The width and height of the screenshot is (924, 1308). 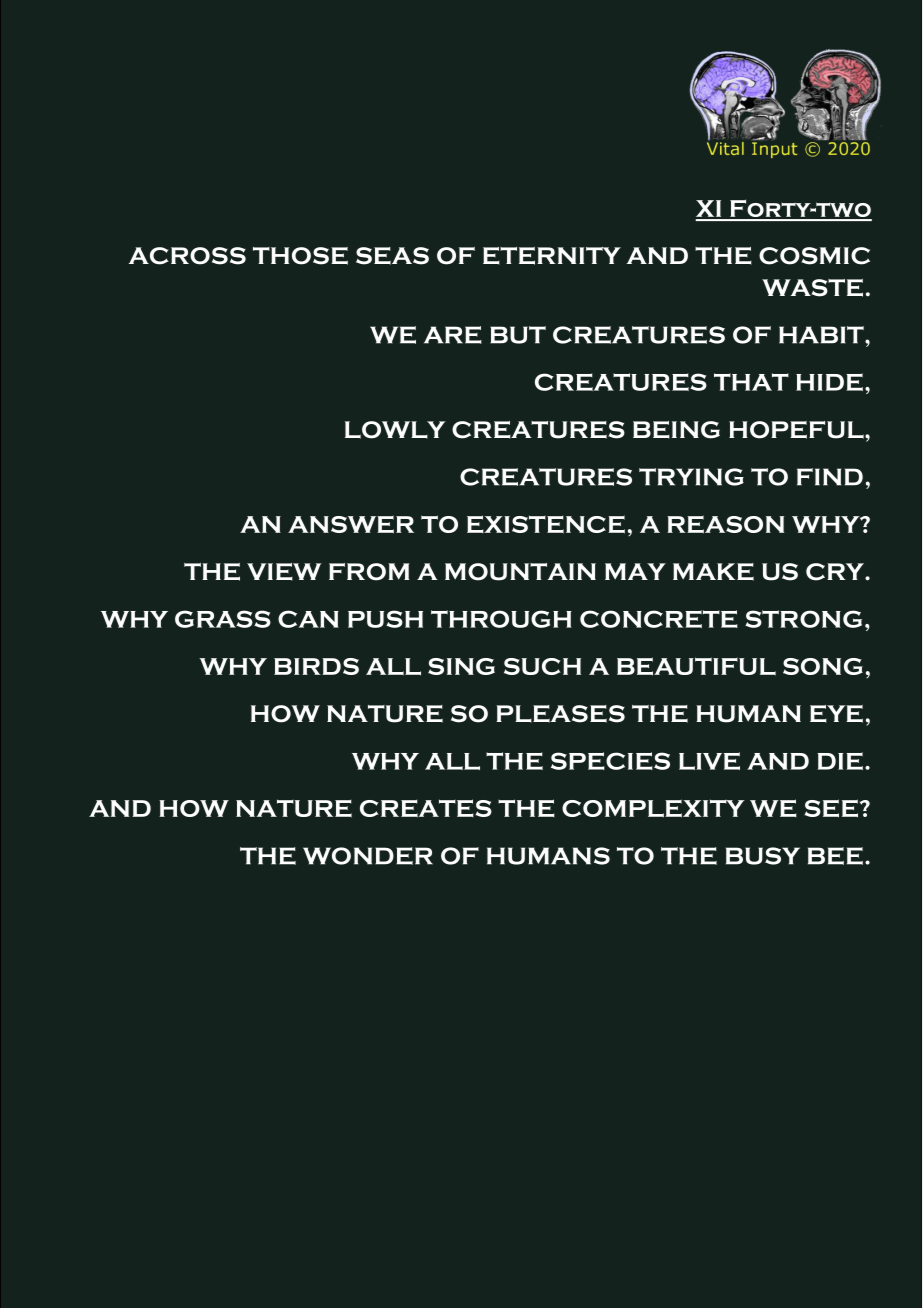 I want to click on STRONG, so click(x=803, y=619).
